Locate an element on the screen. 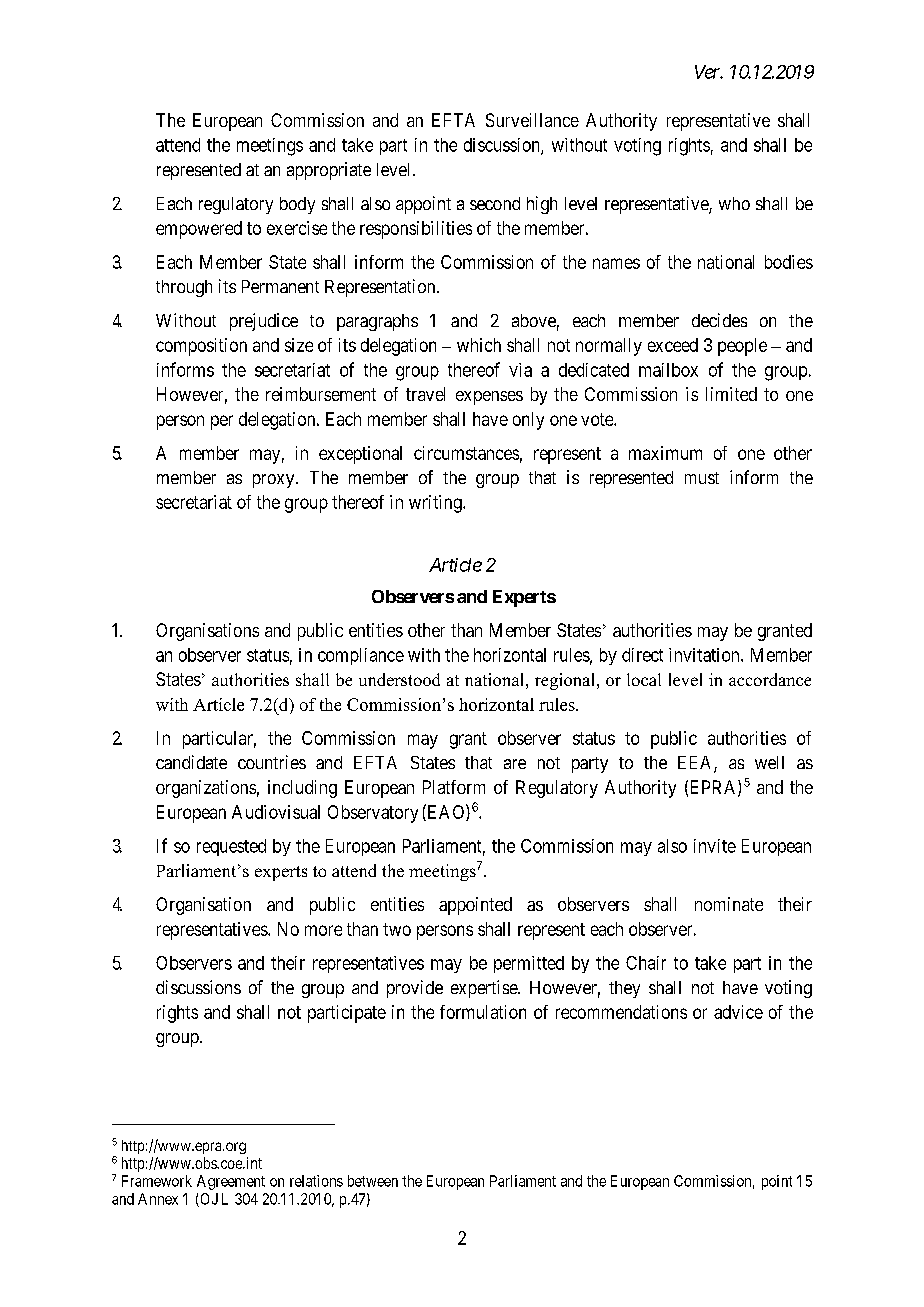  writing is located at coordinates (436, 504).
